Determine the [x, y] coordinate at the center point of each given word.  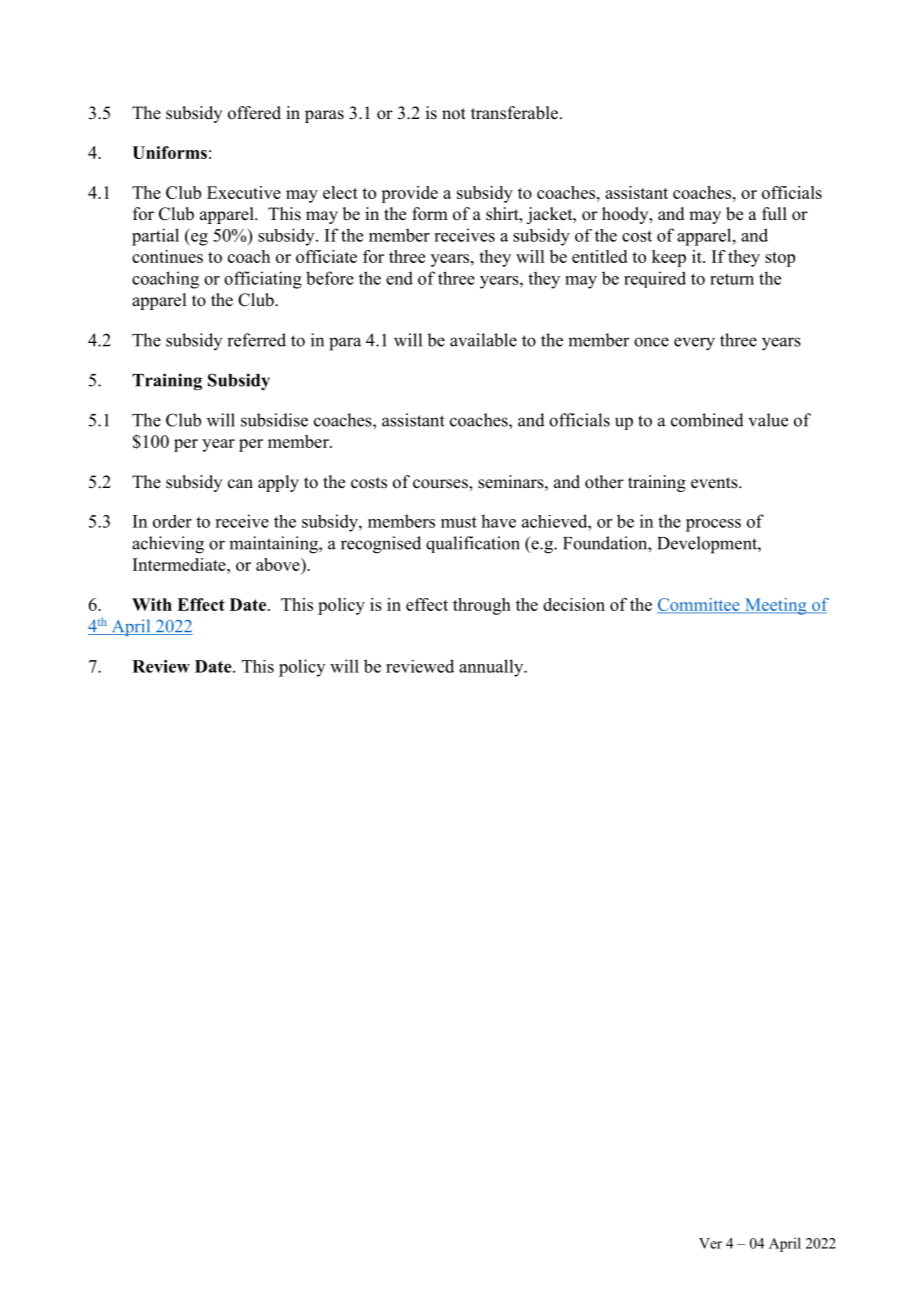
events [715, 483]
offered [254, 113]
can [240, 484]
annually [492, 668]
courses [441, 485]
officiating [263, 280]
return [732, 279]
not [454, 114]
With [152, 604]
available [483, 340]
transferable [514, 113]
